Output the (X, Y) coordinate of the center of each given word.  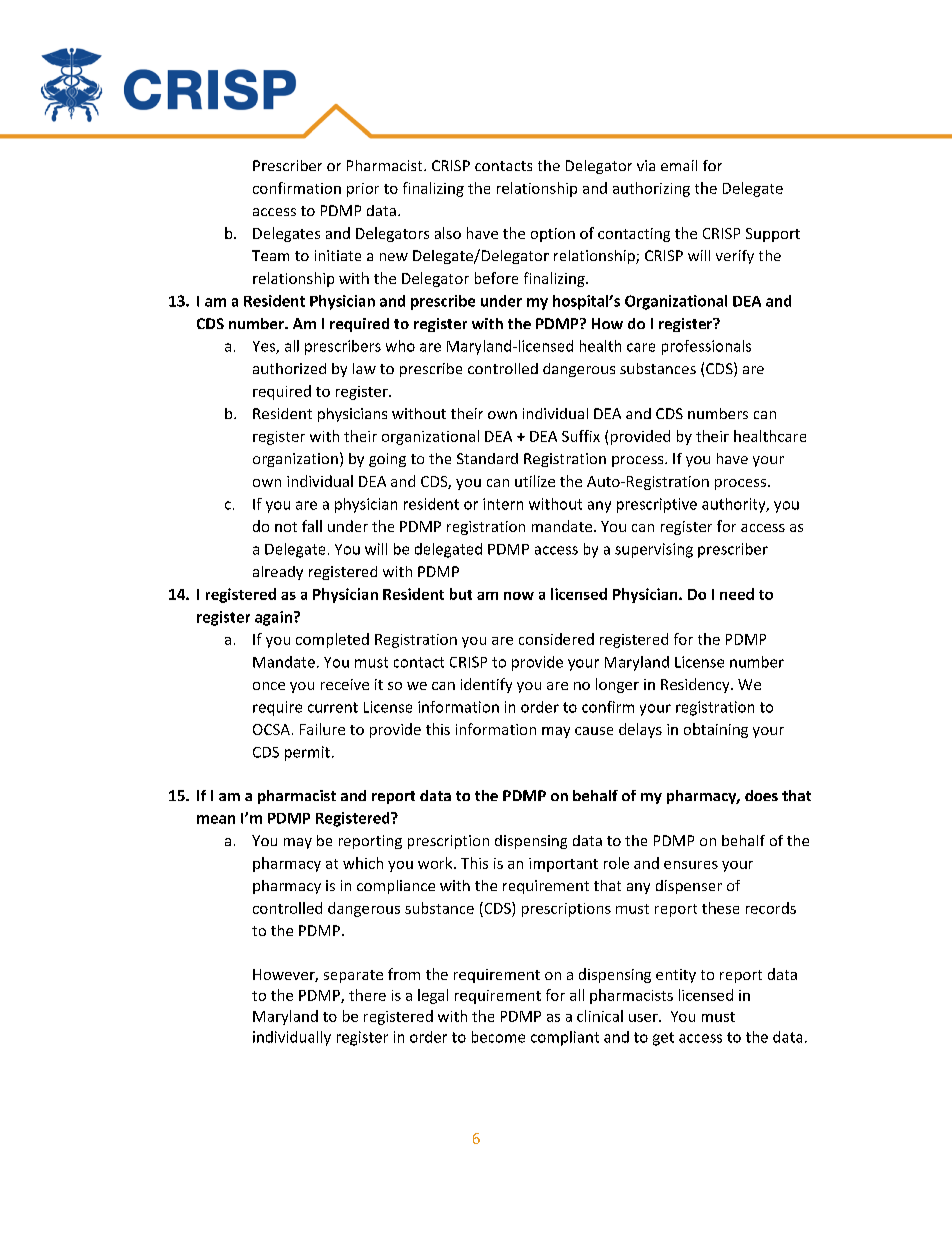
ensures (691, 865)
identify (486, 685)
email (679, 165)
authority (735, 505)
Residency (696, 685)
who (400, 346)
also (448, 233)
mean (216, 819)
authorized (289, 368)
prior (363, 190)
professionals (706, 347)
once (269, 686)
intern (503, 504)
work (436, 863)
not (286, 527)
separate (353, 976)
